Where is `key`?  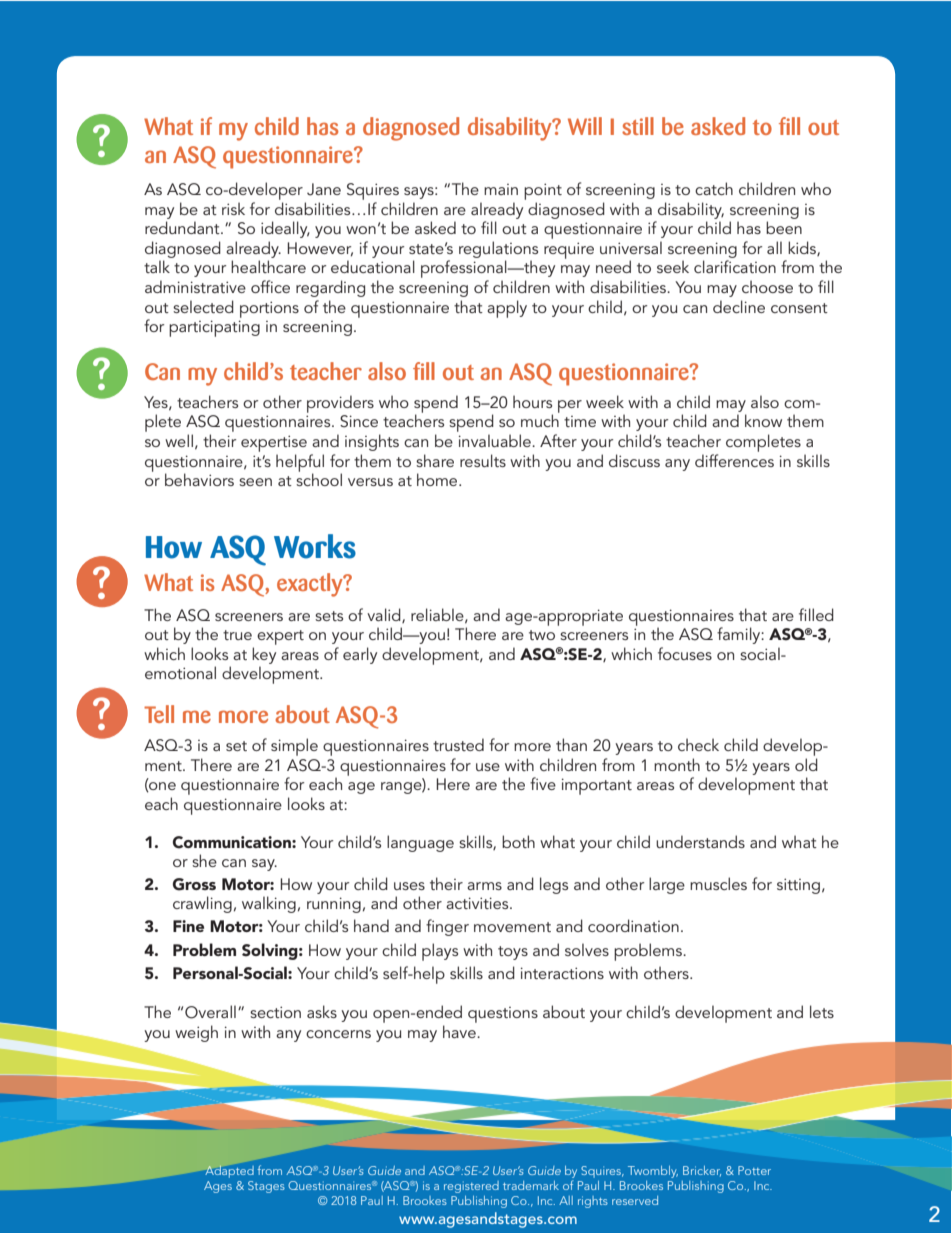
key is located at coordinates (264, 655).
